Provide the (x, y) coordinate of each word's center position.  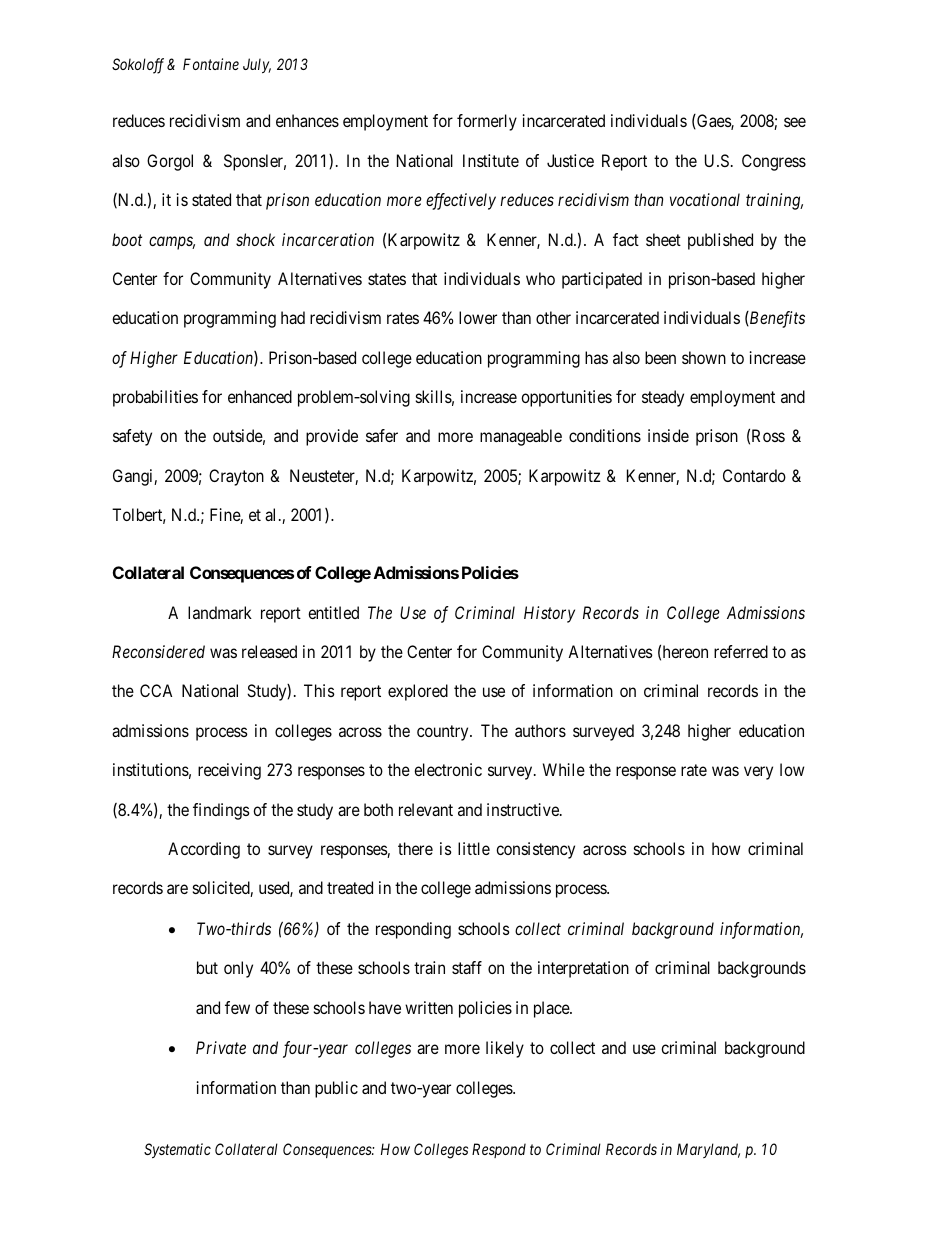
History (549, 614)
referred (741, 651)
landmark (220, 612)
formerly (487, 122)
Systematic (177, 1150)
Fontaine (211, 64)
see (795, 122)
